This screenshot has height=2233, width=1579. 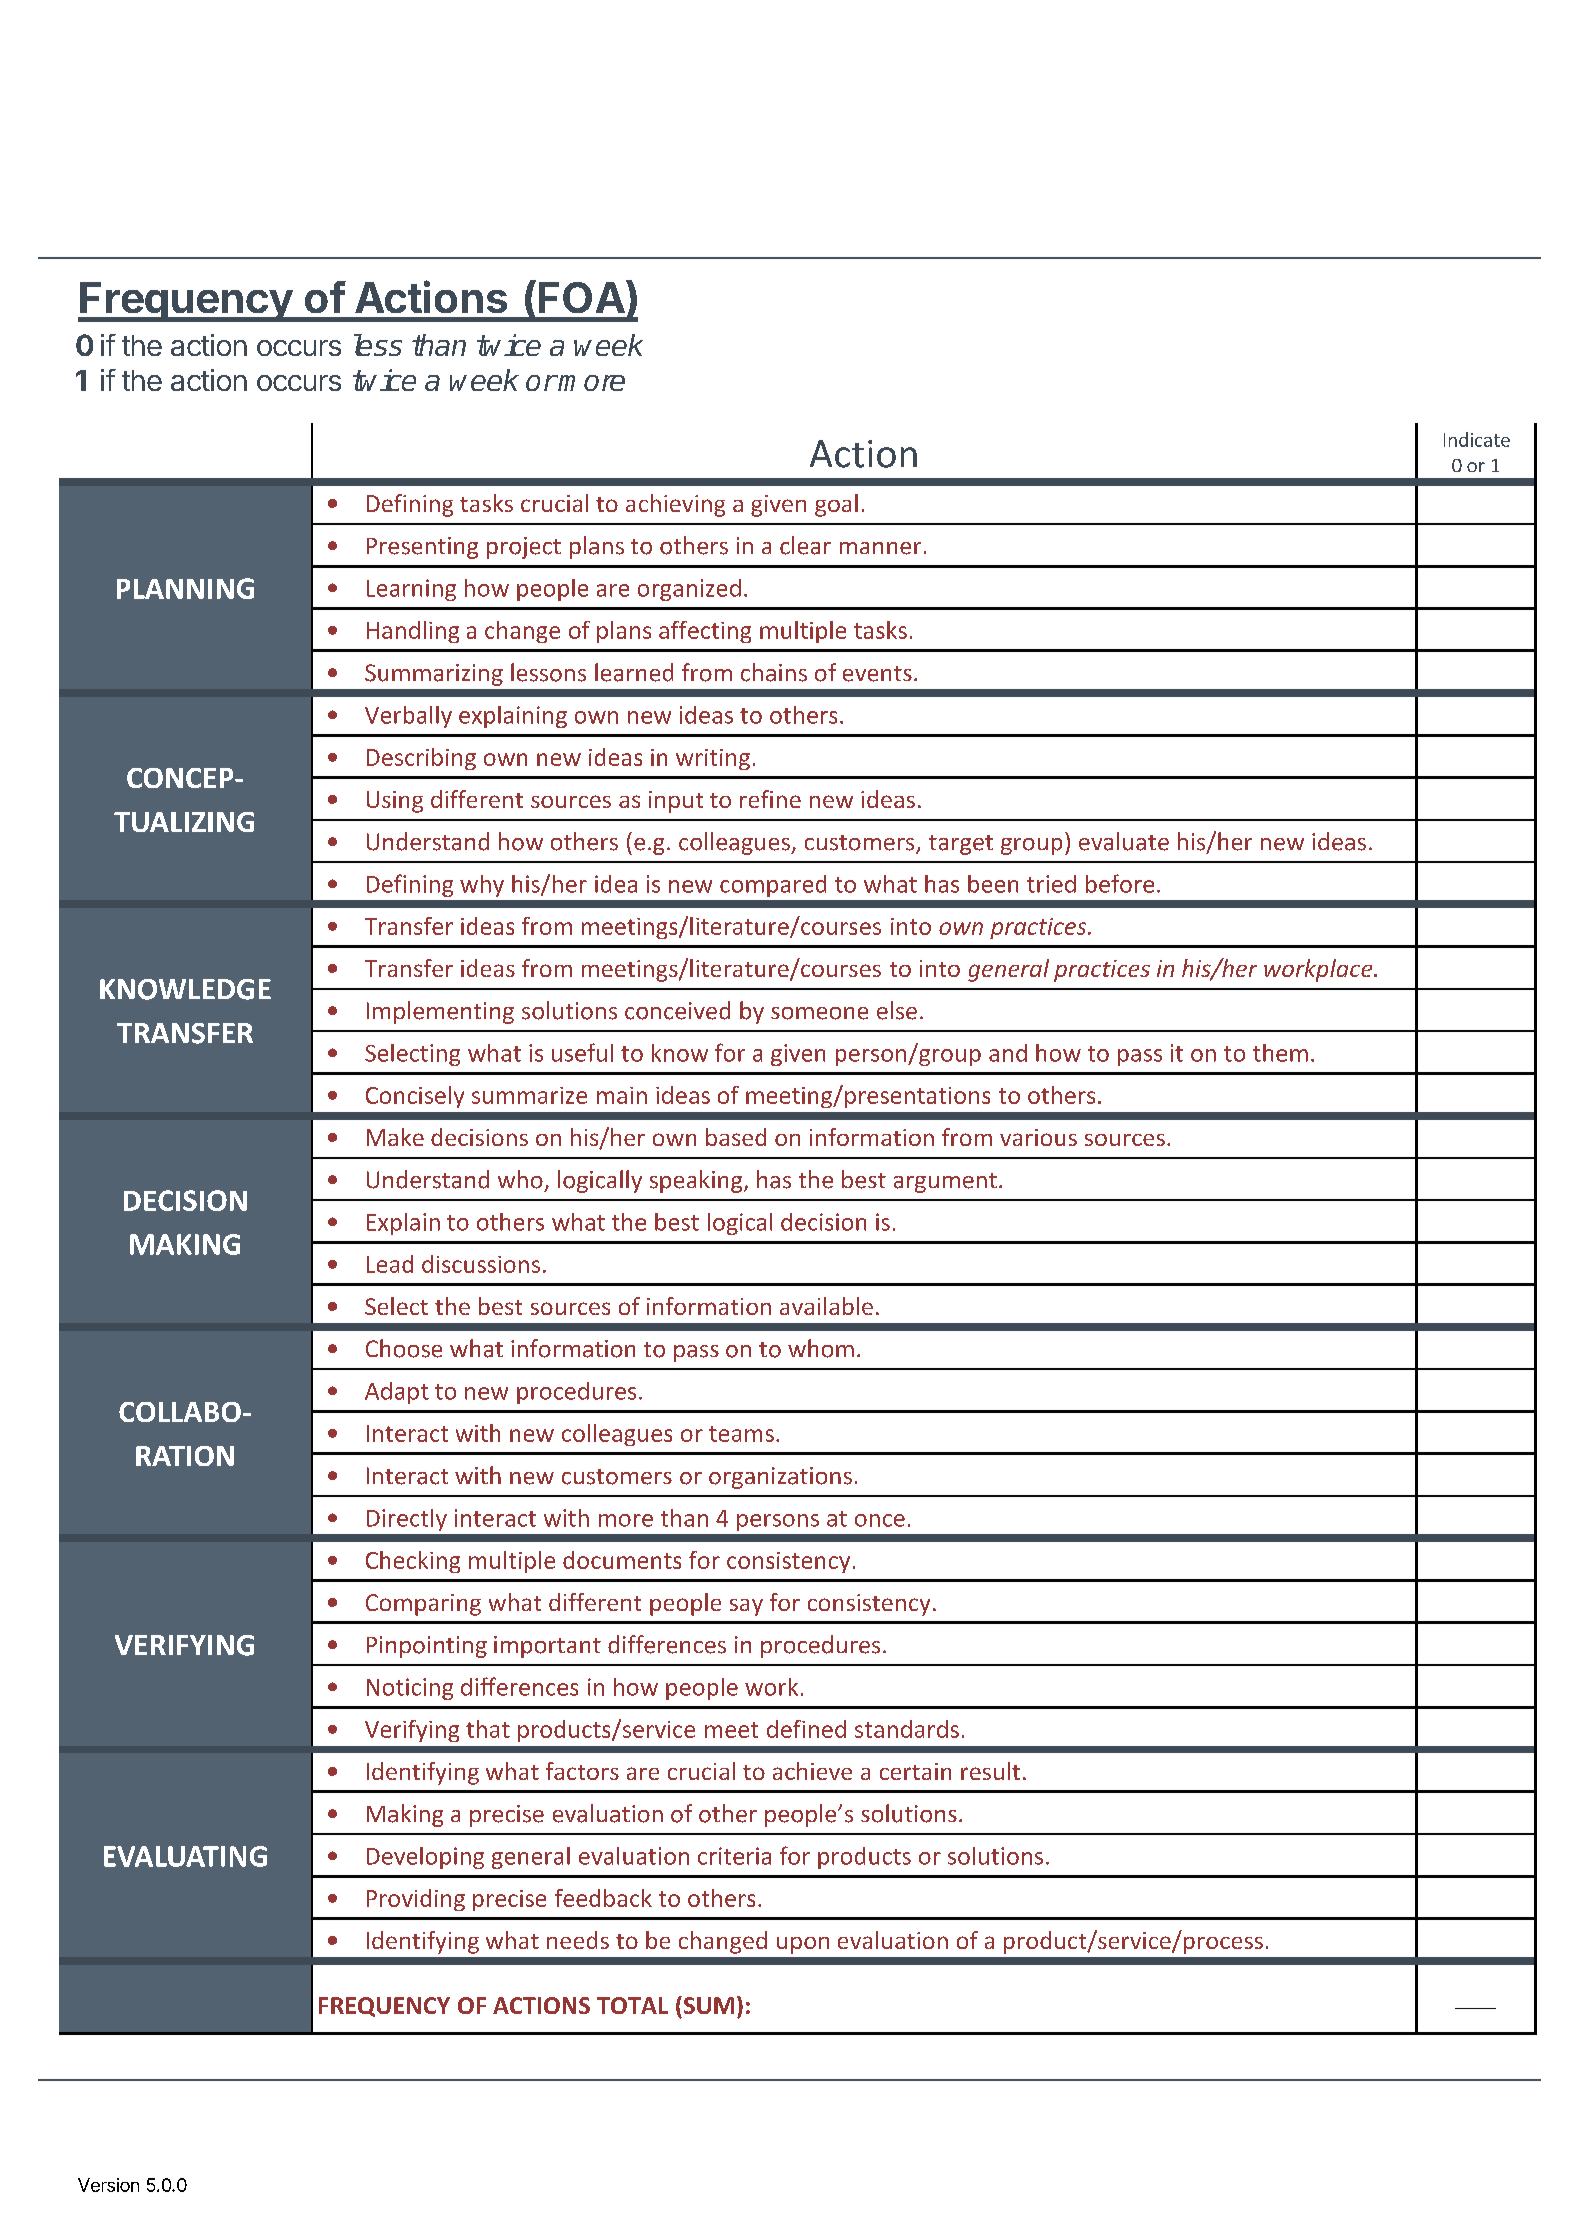 What do you see at coordinates (390, 1264) in the screenshot?
I see `Lead` at bounding box center [390, 1264].
